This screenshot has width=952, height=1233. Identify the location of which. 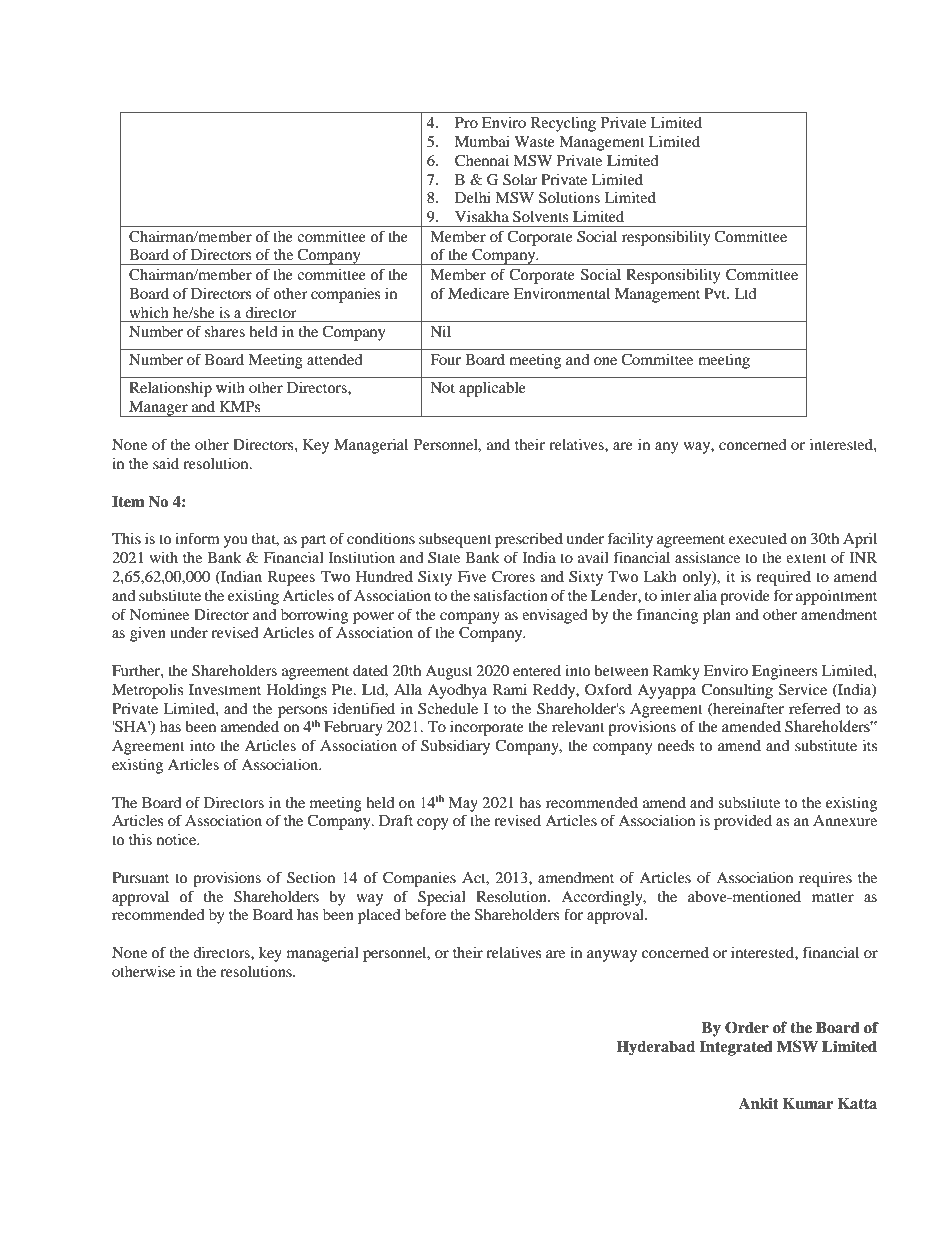
(149, 312).
